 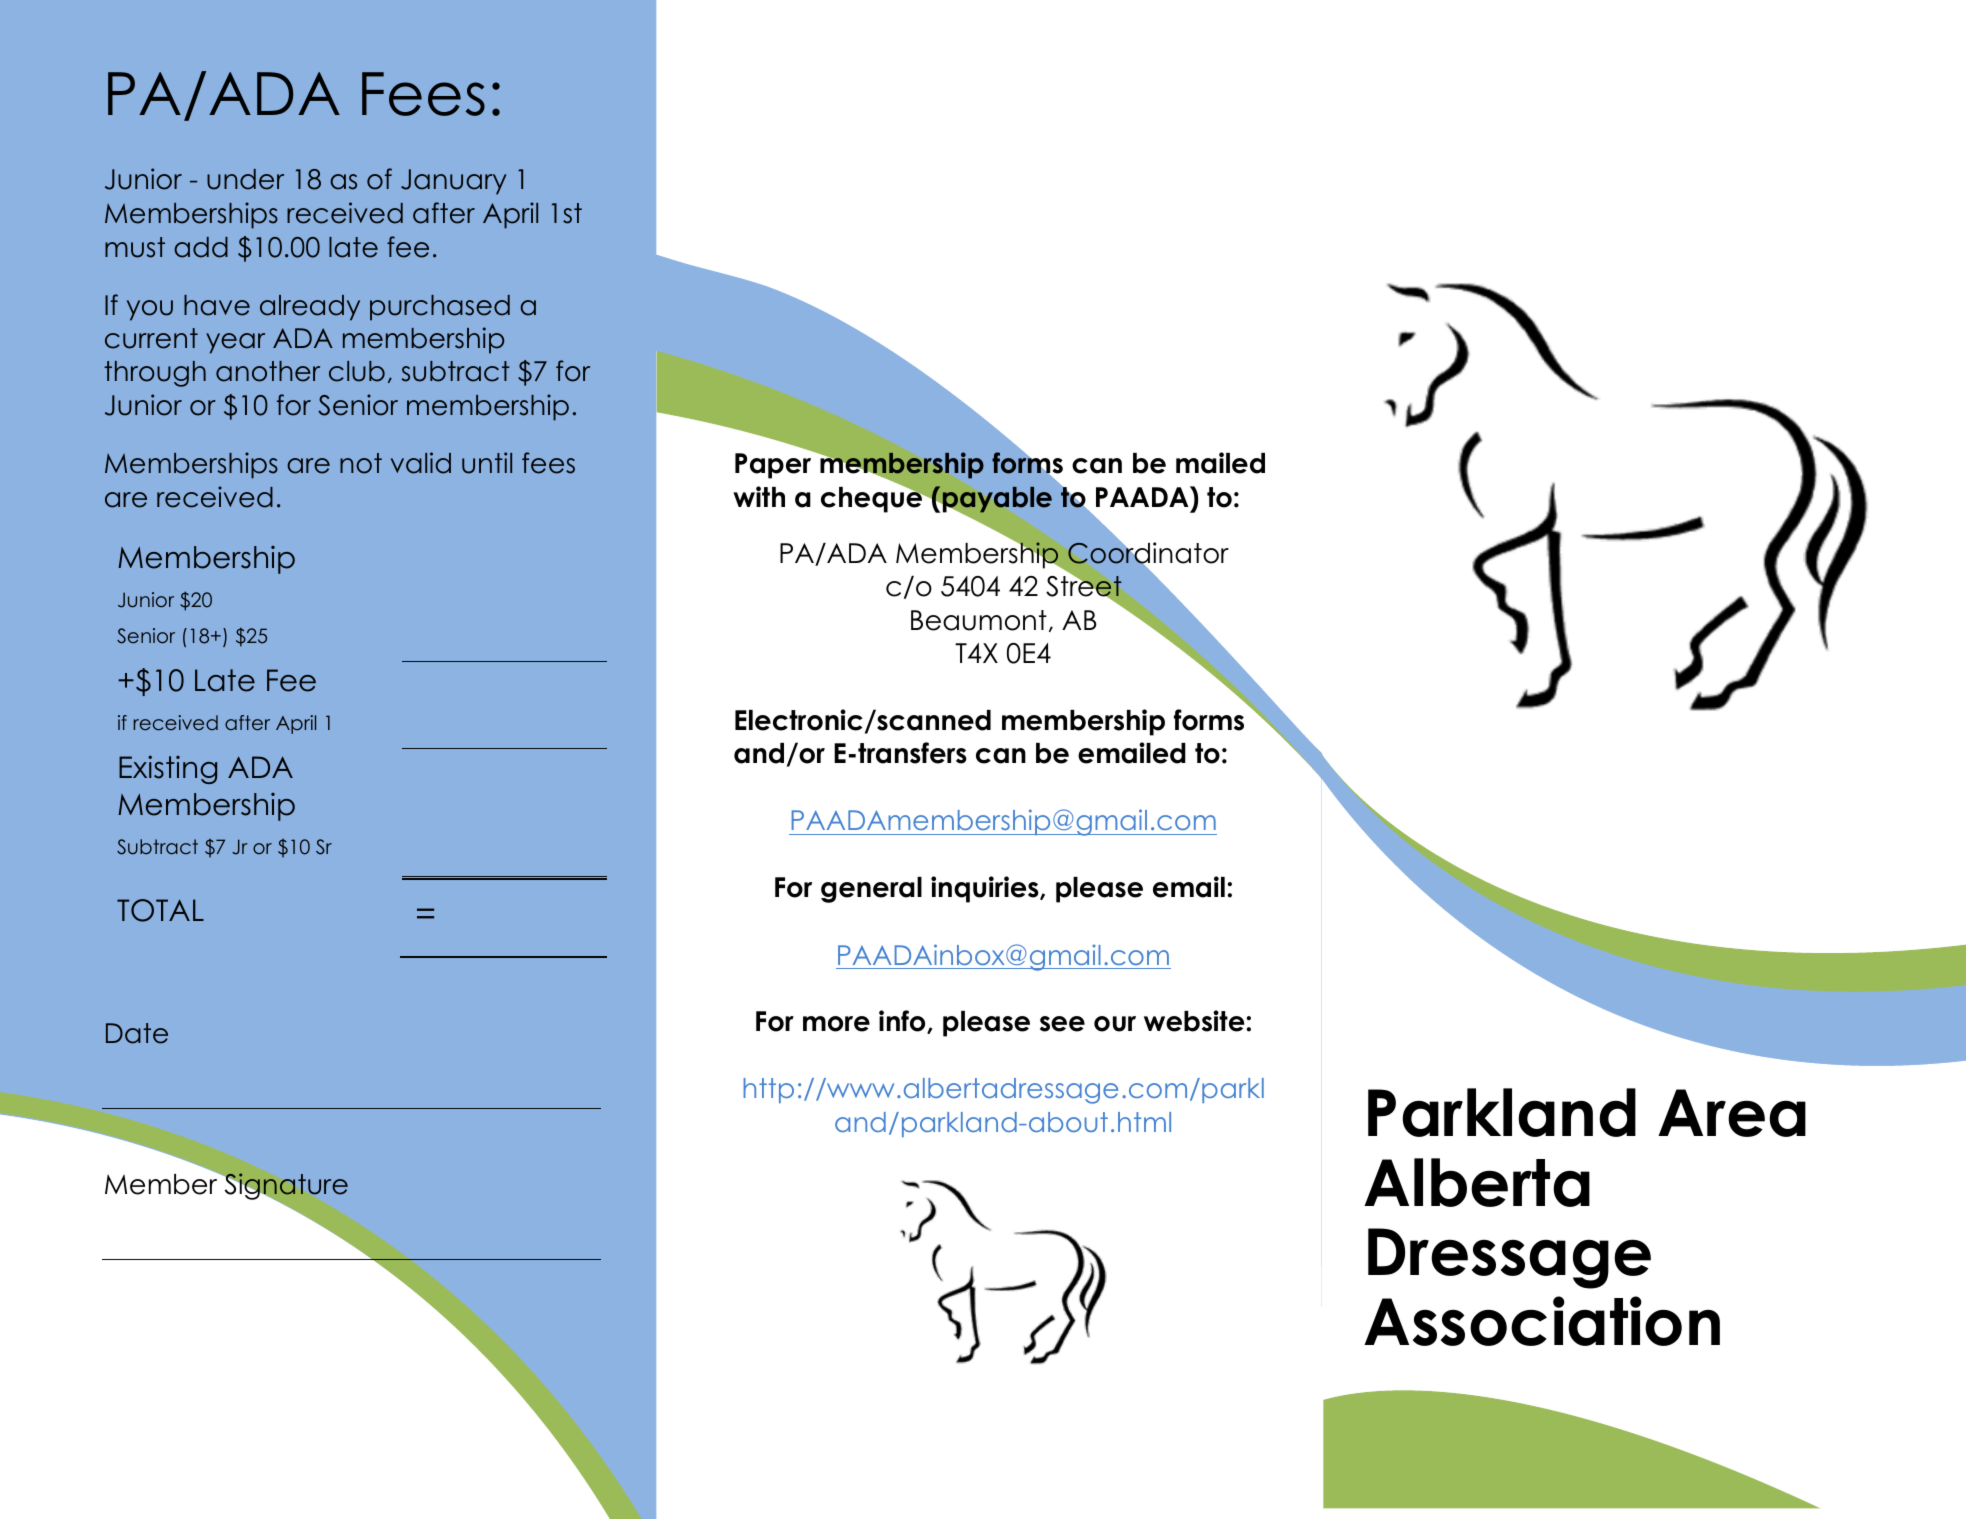 What do you see at coordinates (454, 182) in the image?
I see `January` at bounding box center [454, 182].
